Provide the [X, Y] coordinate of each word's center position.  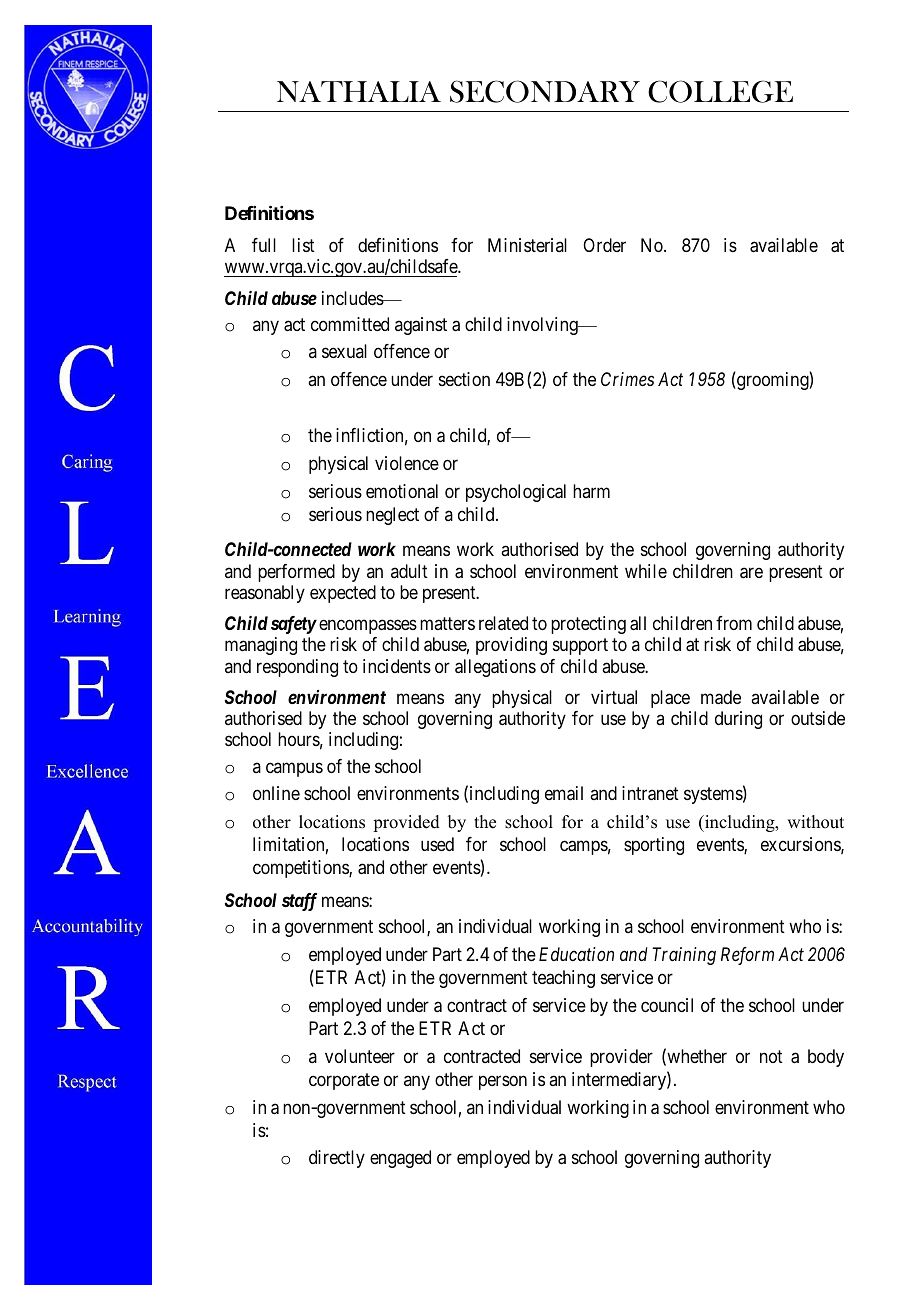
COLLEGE [720, 91]
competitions [301, 869]
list [303, 245]
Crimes [627, 379]
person [503, 1082]
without [815, 822]
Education [576, 954]
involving [543, 326]
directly [337, 1159]
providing [511, 646]
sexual [344, 351]
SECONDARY [545, 91]
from [734, 623]
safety [294, 625]
